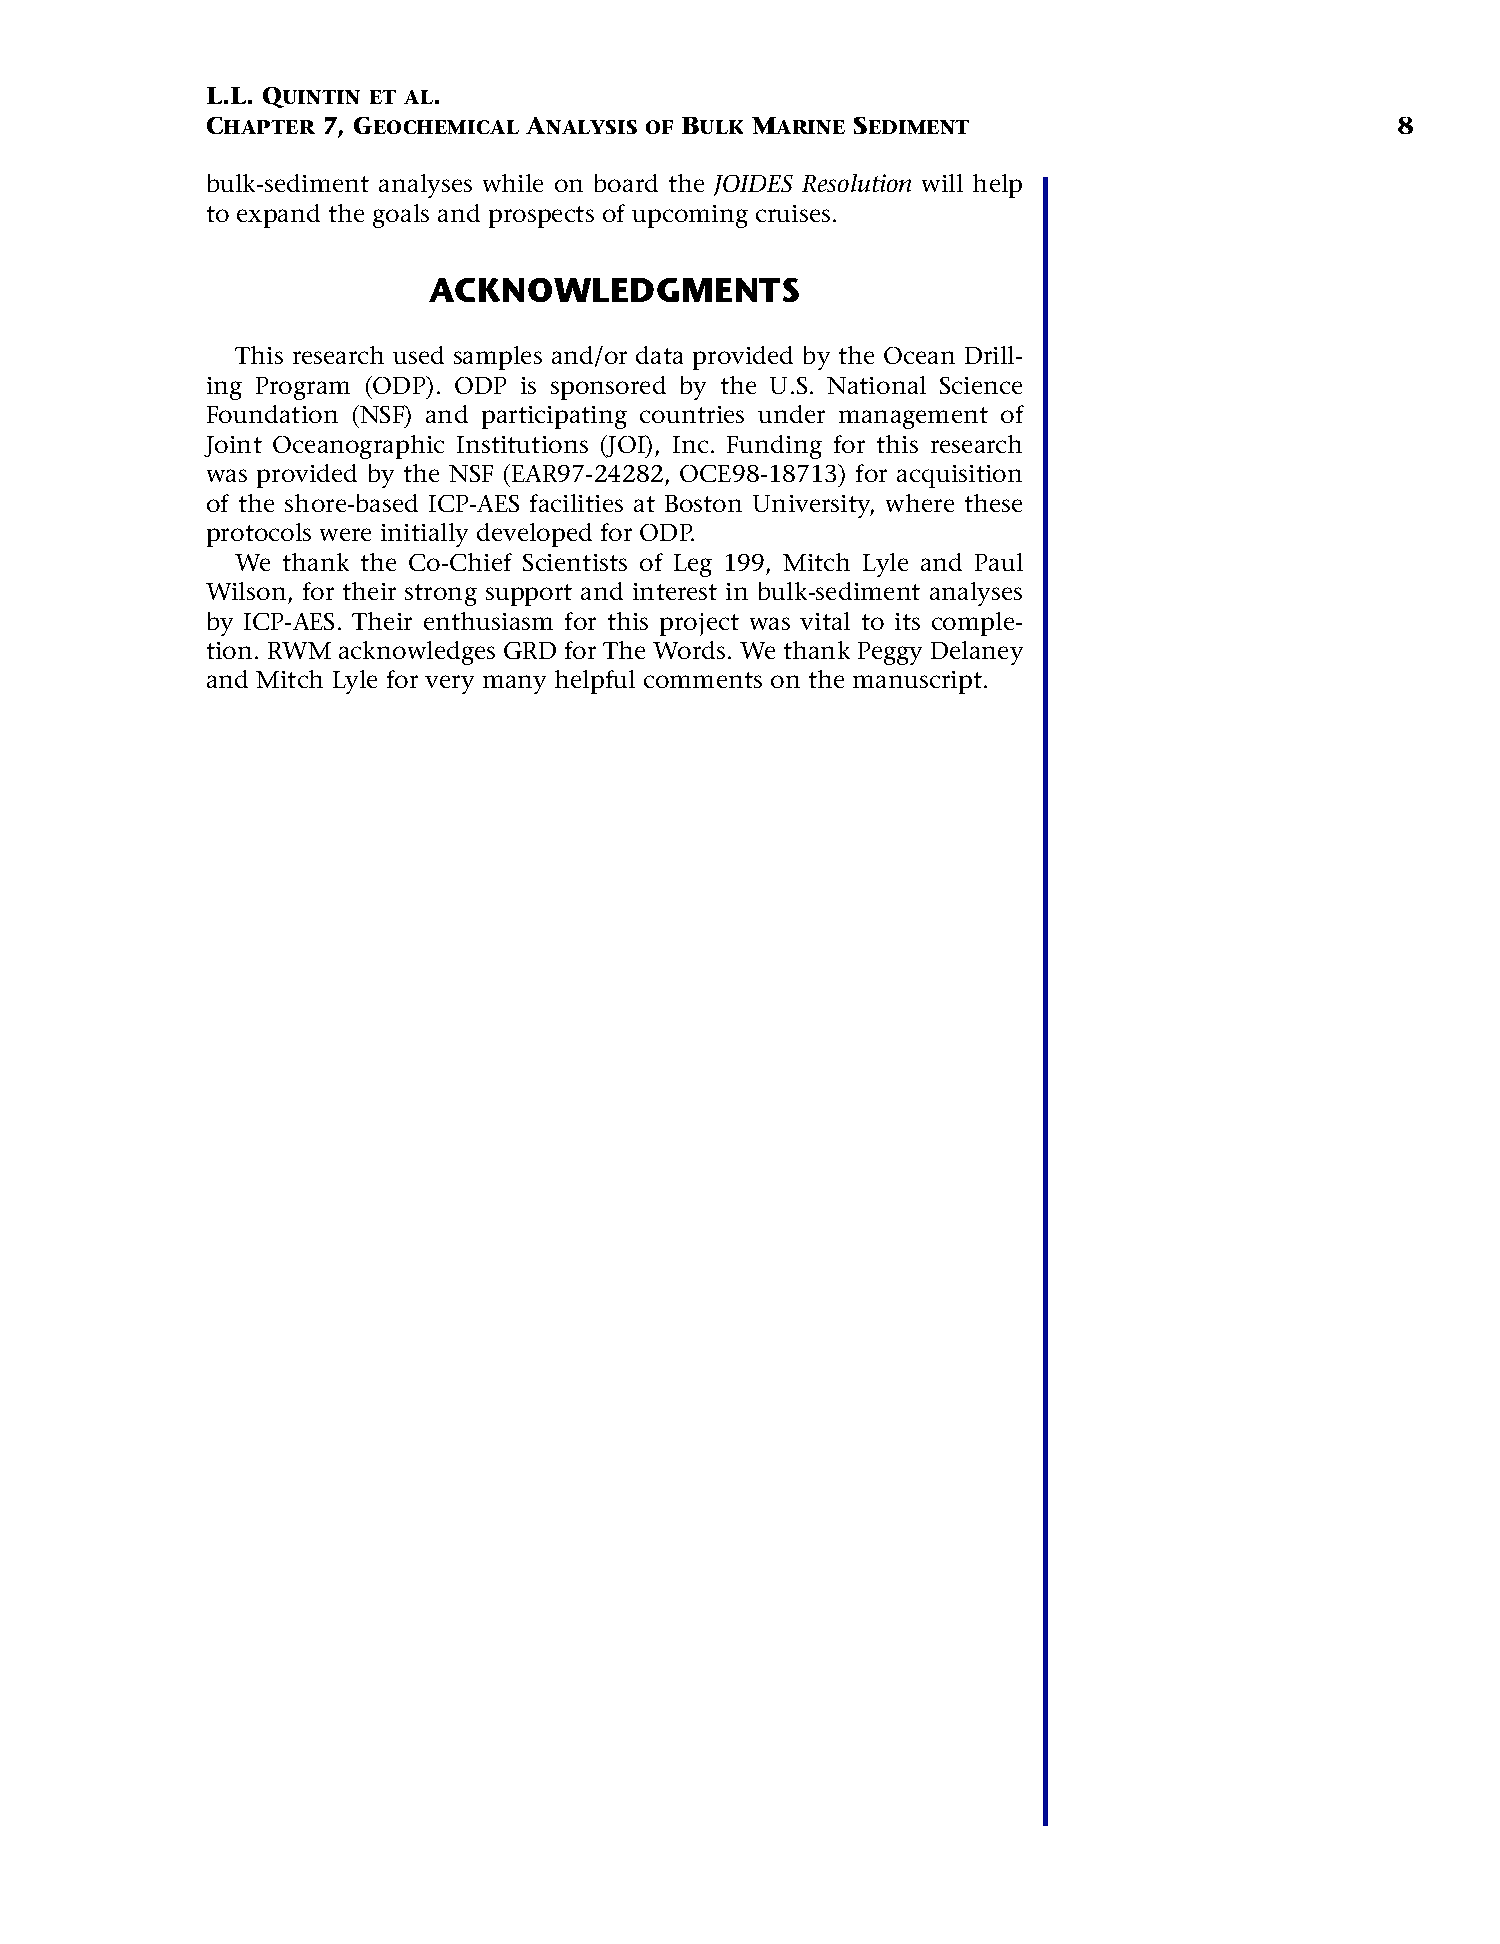 The width and height of the screenshot is (1500, 1944). Describe the element at coordinates (942, 183) in the screenshot. I see `will` at that location.
